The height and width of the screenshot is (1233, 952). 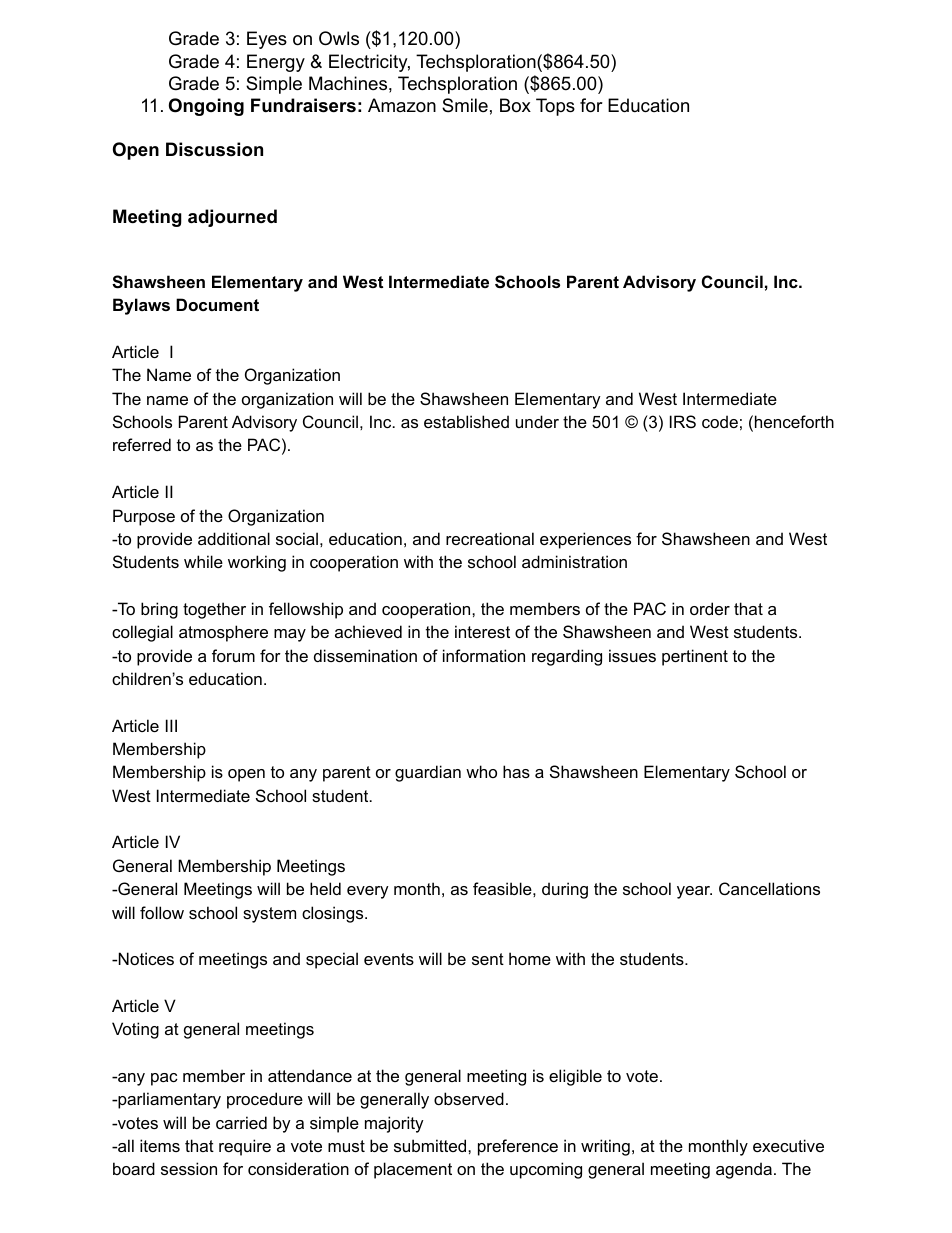 I want to click on Tops, so click(x=555, y=107).
